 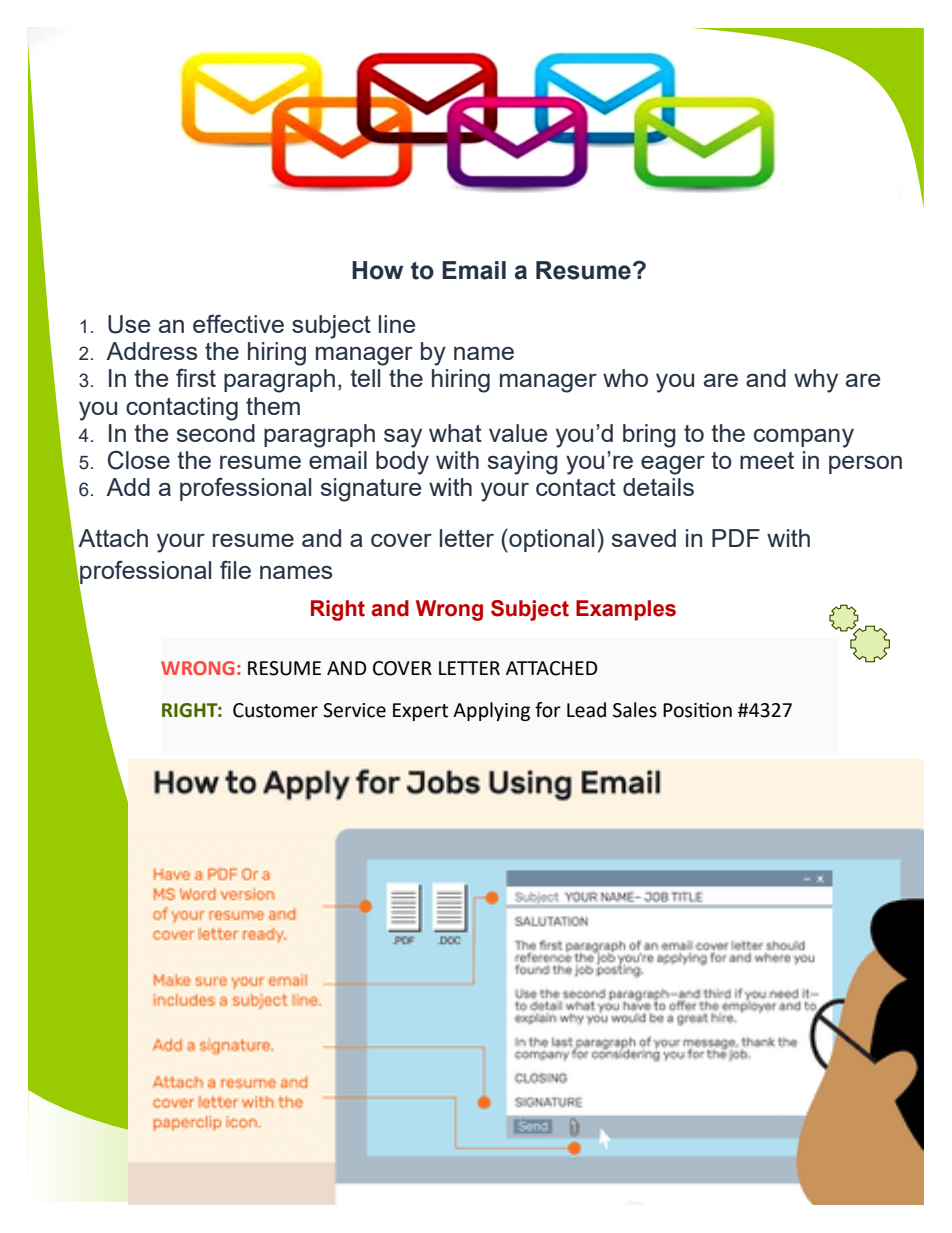 I want to click on first, so click(x=196, y=377).
